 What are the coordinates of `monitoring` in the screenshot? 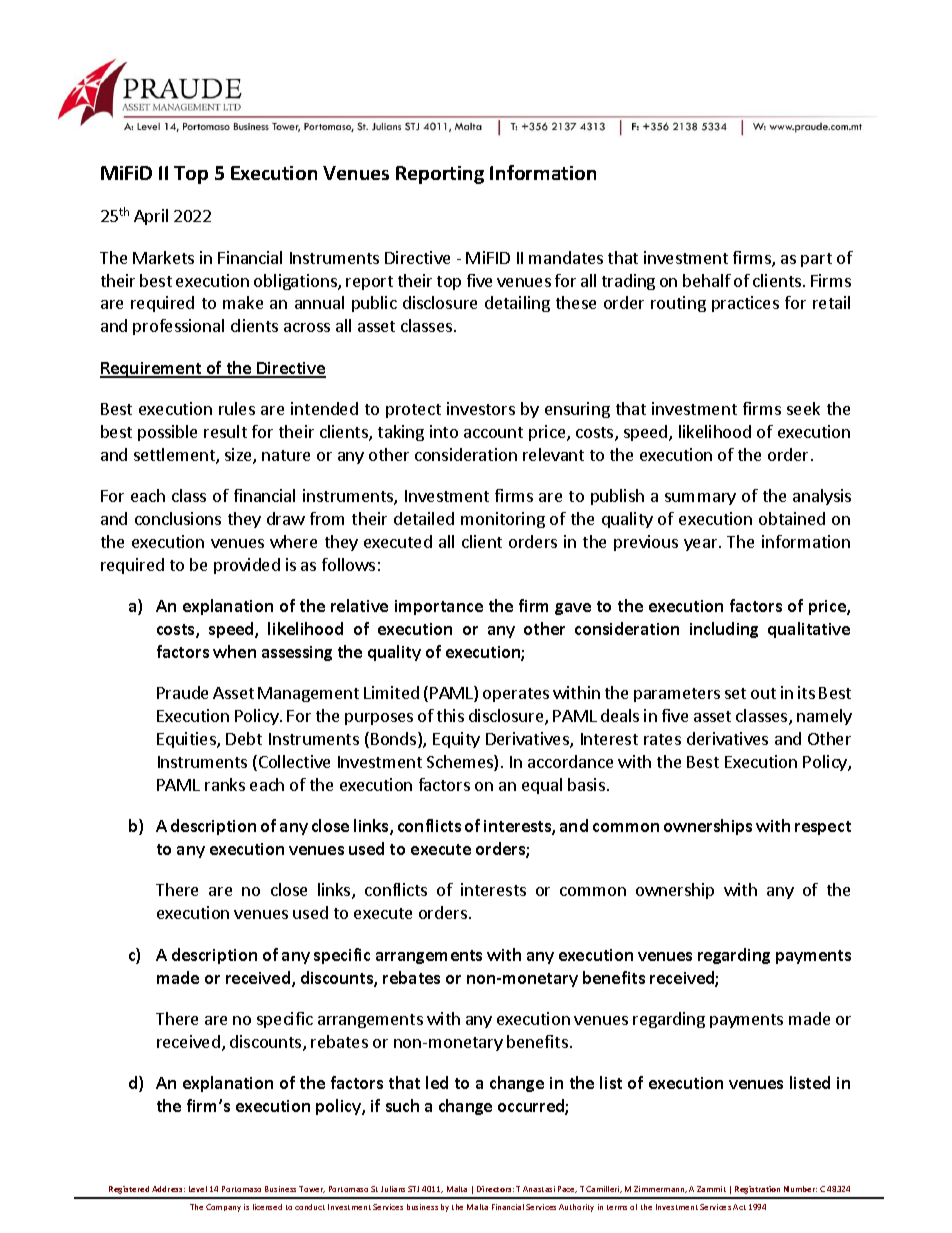 It's located at (503, 520).
